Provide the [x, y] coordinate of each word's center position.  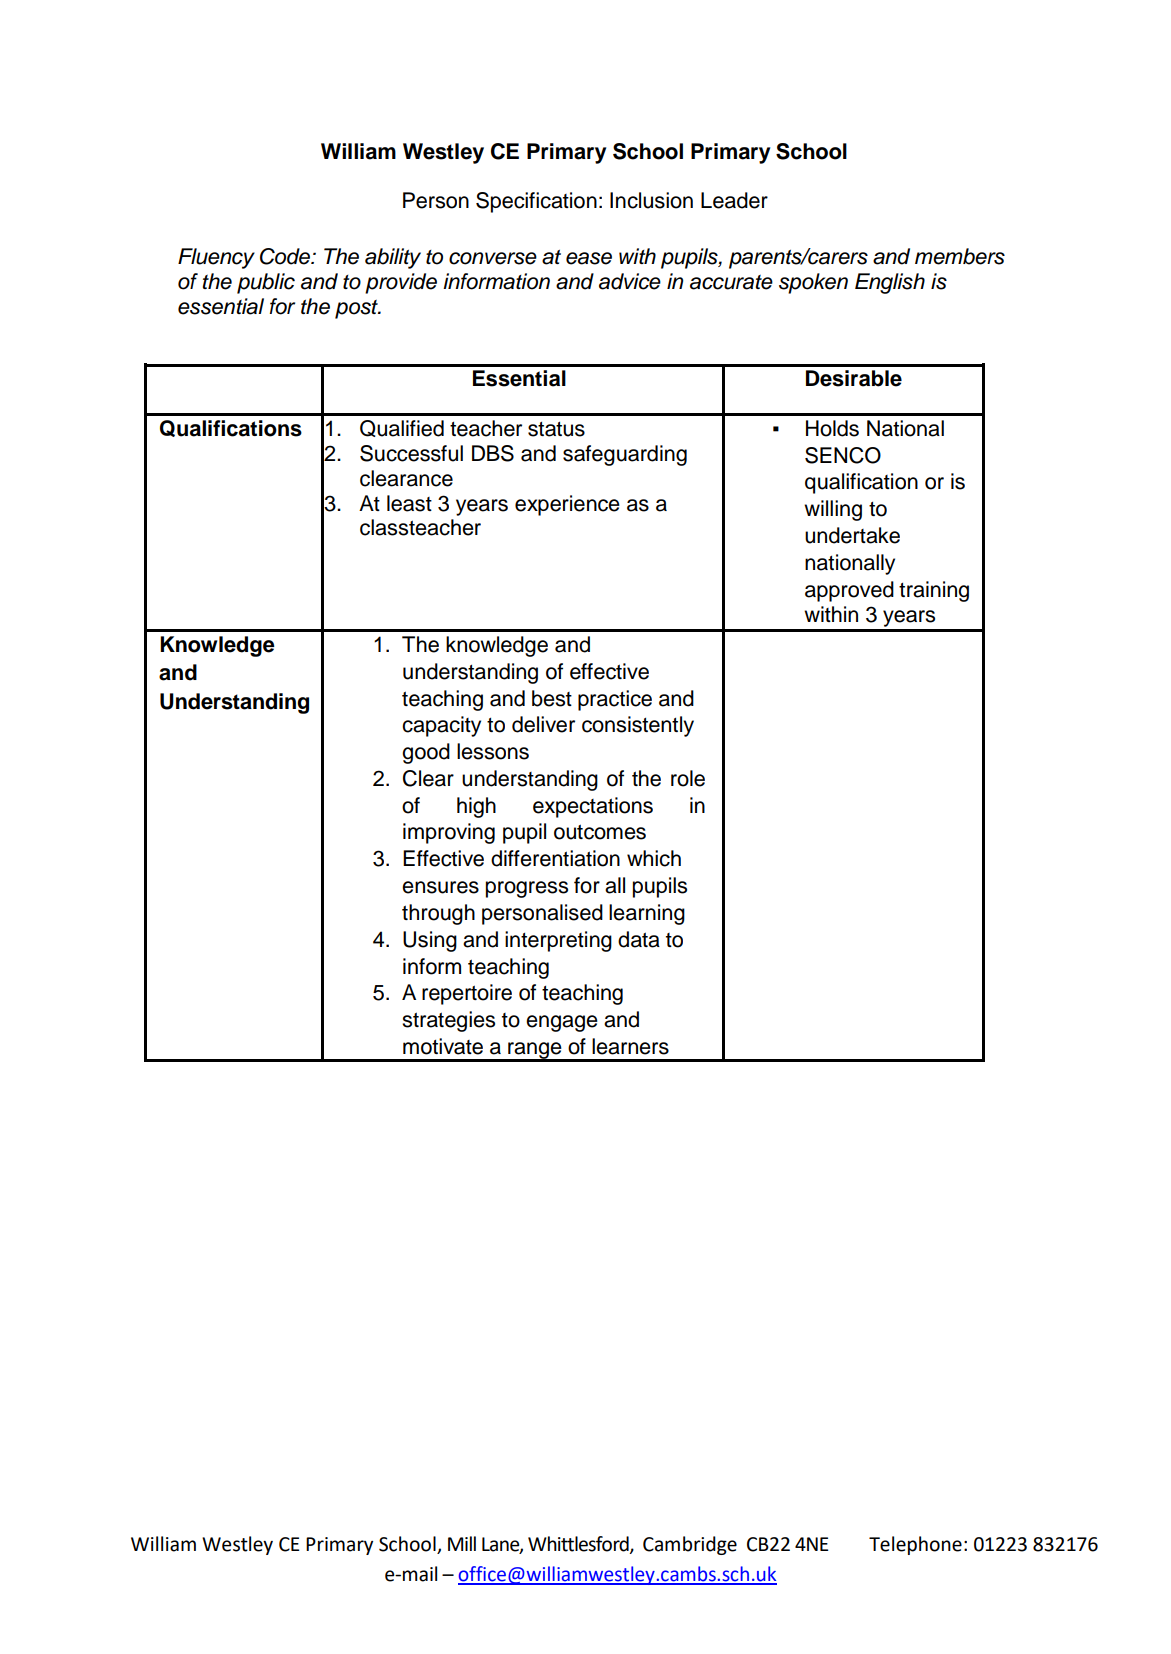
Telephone [915, 1545]
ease [589, 258]
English [890, 283]
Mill [462, 1543]
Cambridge [690, 1545]
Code [286, 256]
